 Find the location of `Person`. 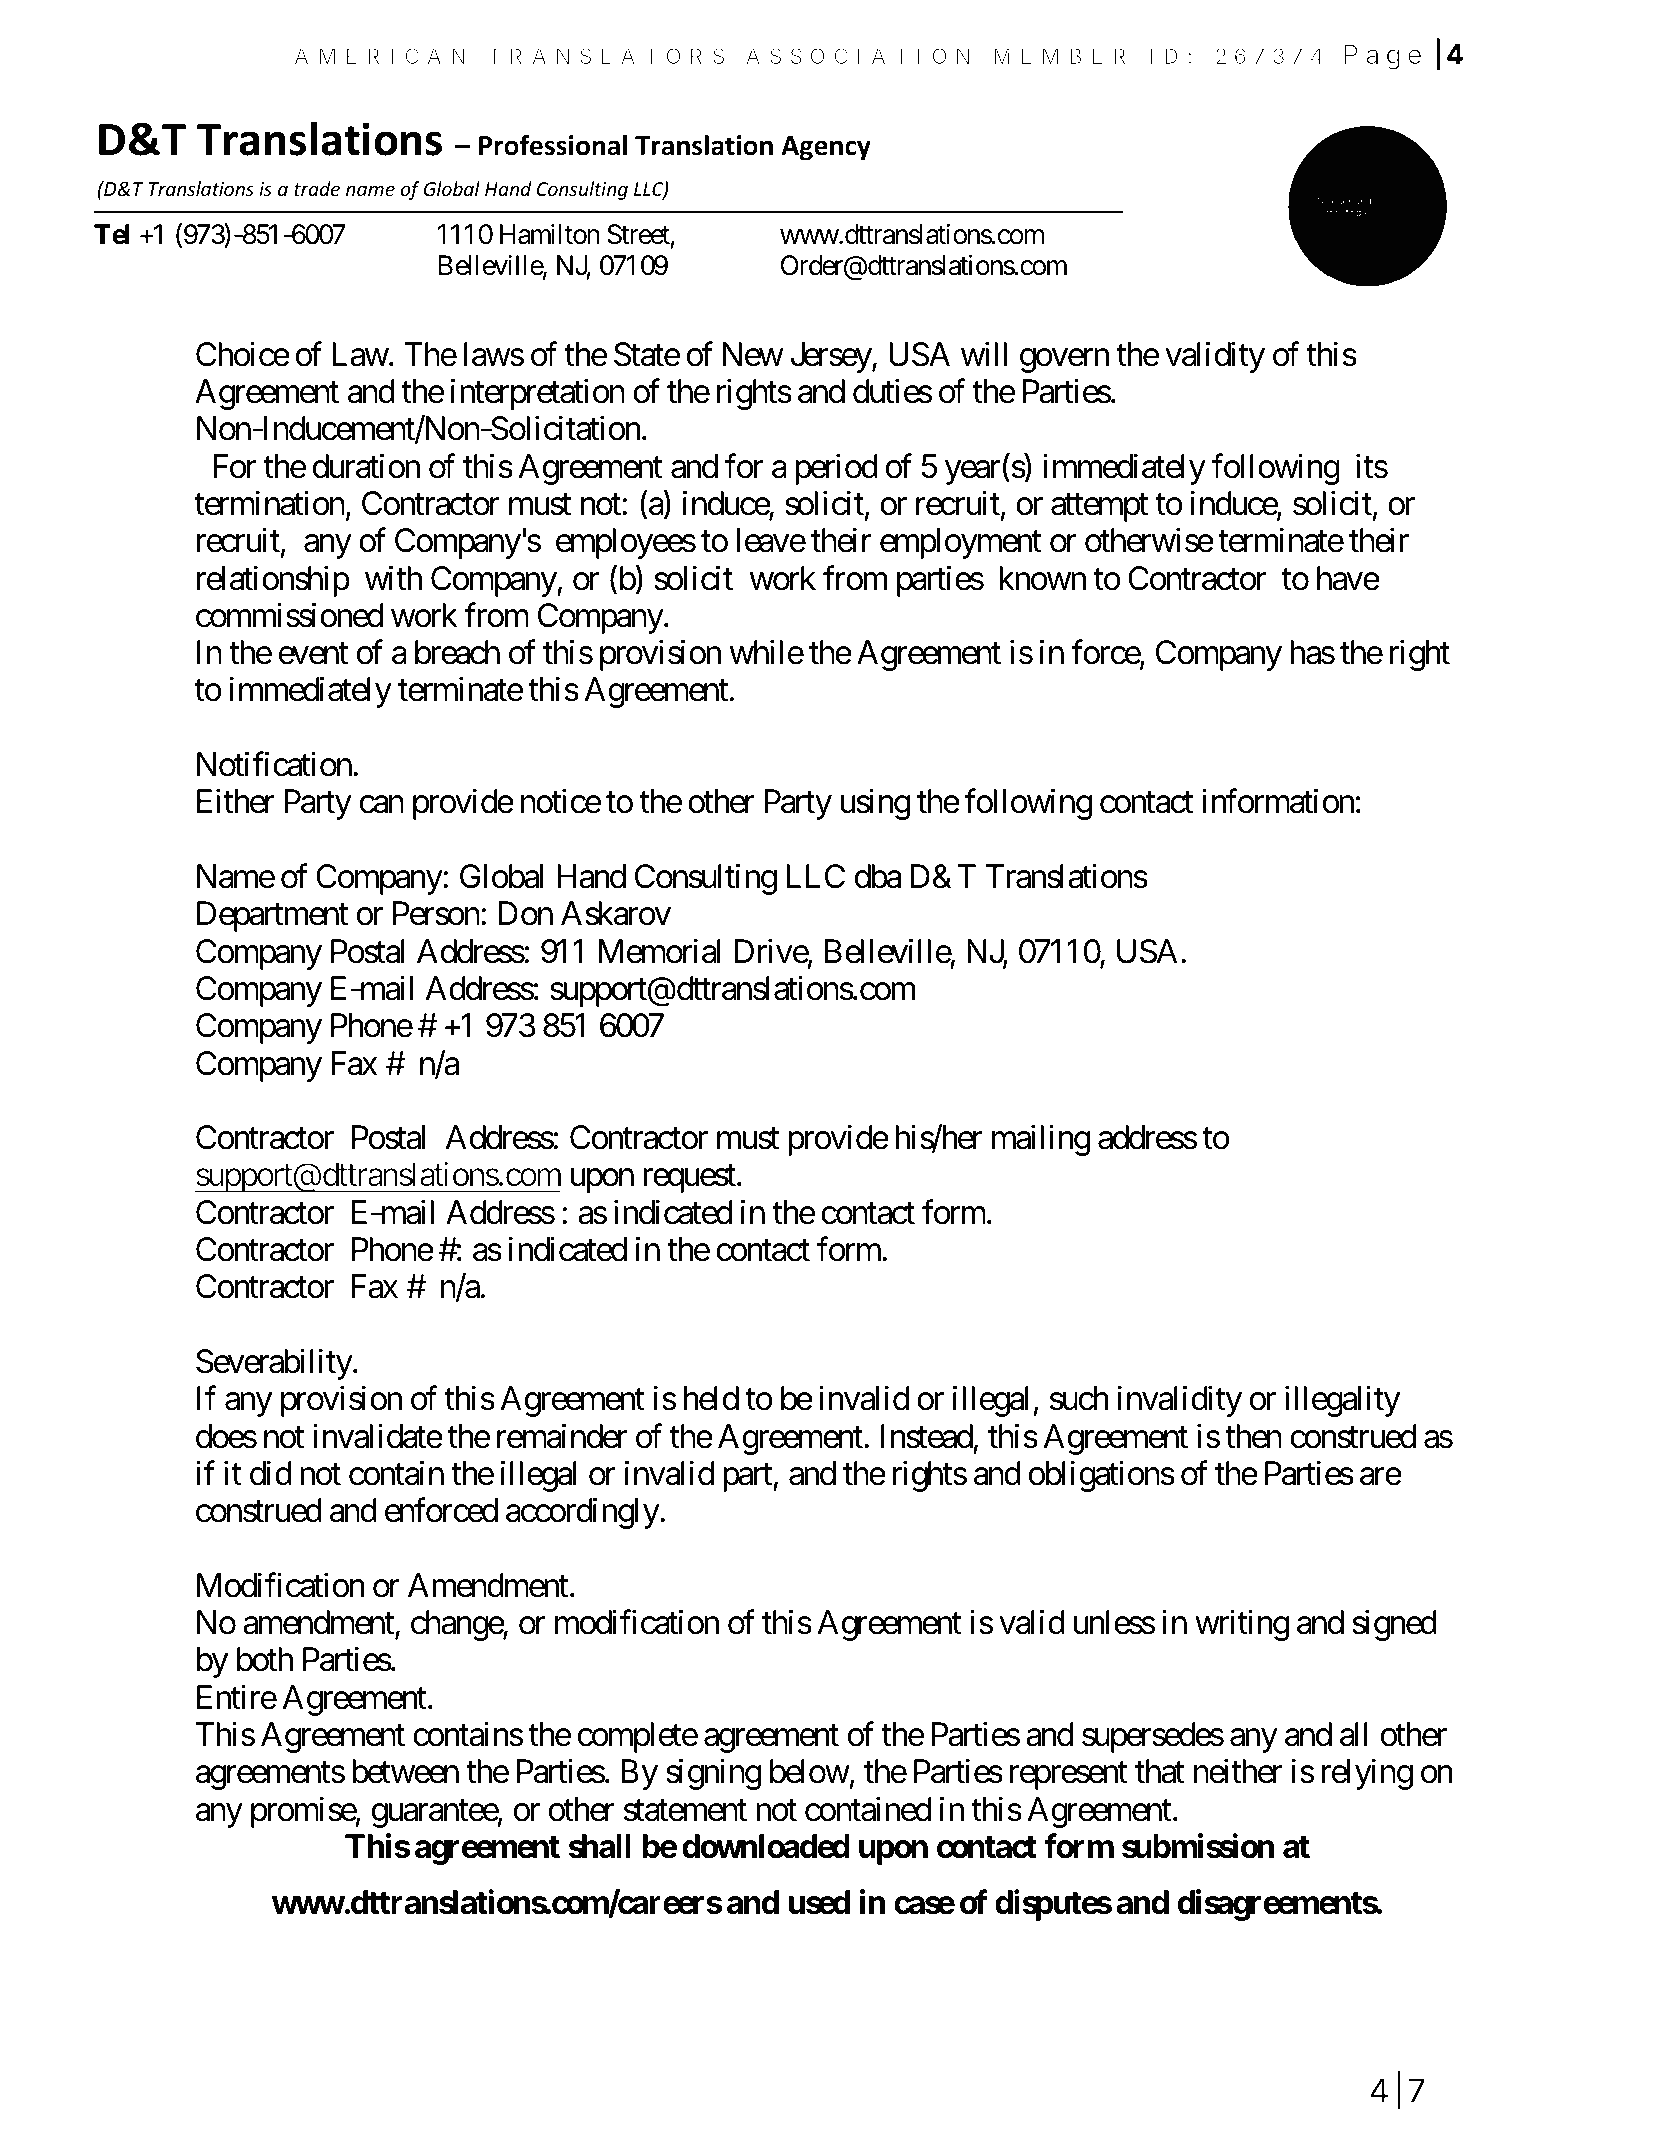

Person is located at coordinates (436, 914).
